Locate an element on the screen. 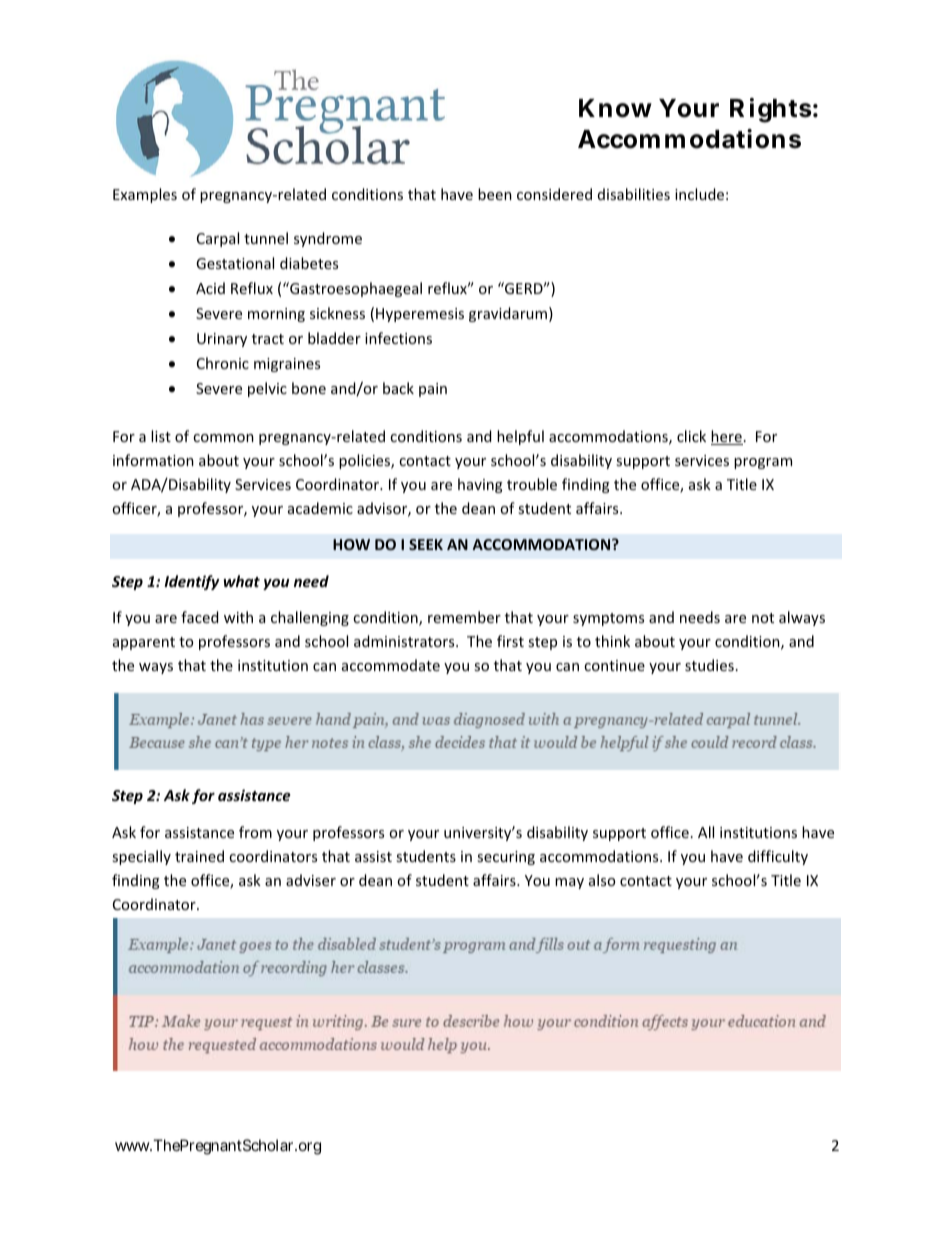 This screenshot has height=1233, width=952. remember is located at coordinates (464, 617).
